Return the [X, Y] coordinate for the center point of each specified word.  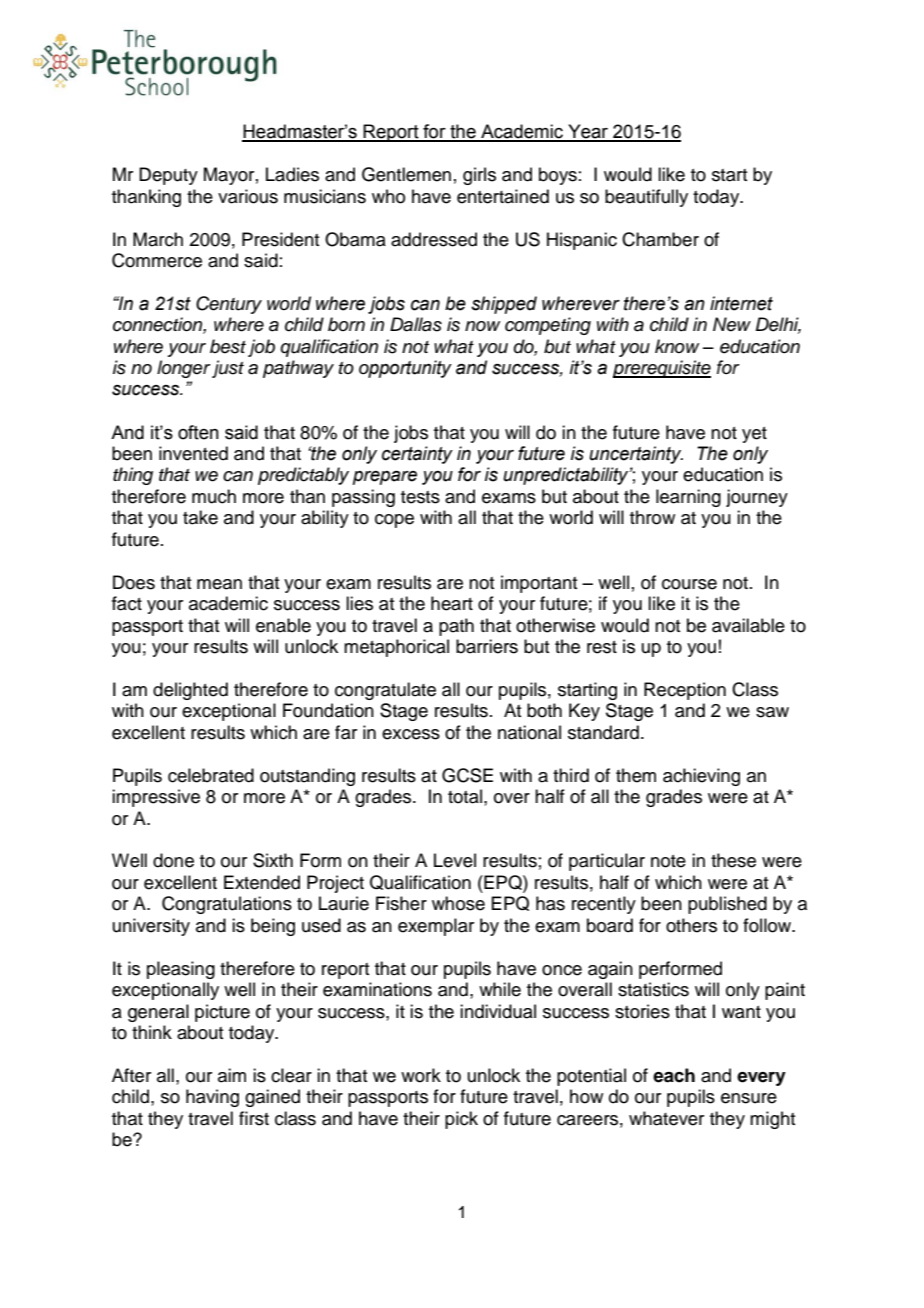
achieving [701, 777]
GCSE [467, 775]
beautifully [646, 198]
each [674, 1075]
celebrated [211, 775]
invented [193, 453]
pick [461, 1120]
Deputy [168, 176]
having [212, 1098]
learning [688, 498]
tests [420, 497]
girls [479, 176]
